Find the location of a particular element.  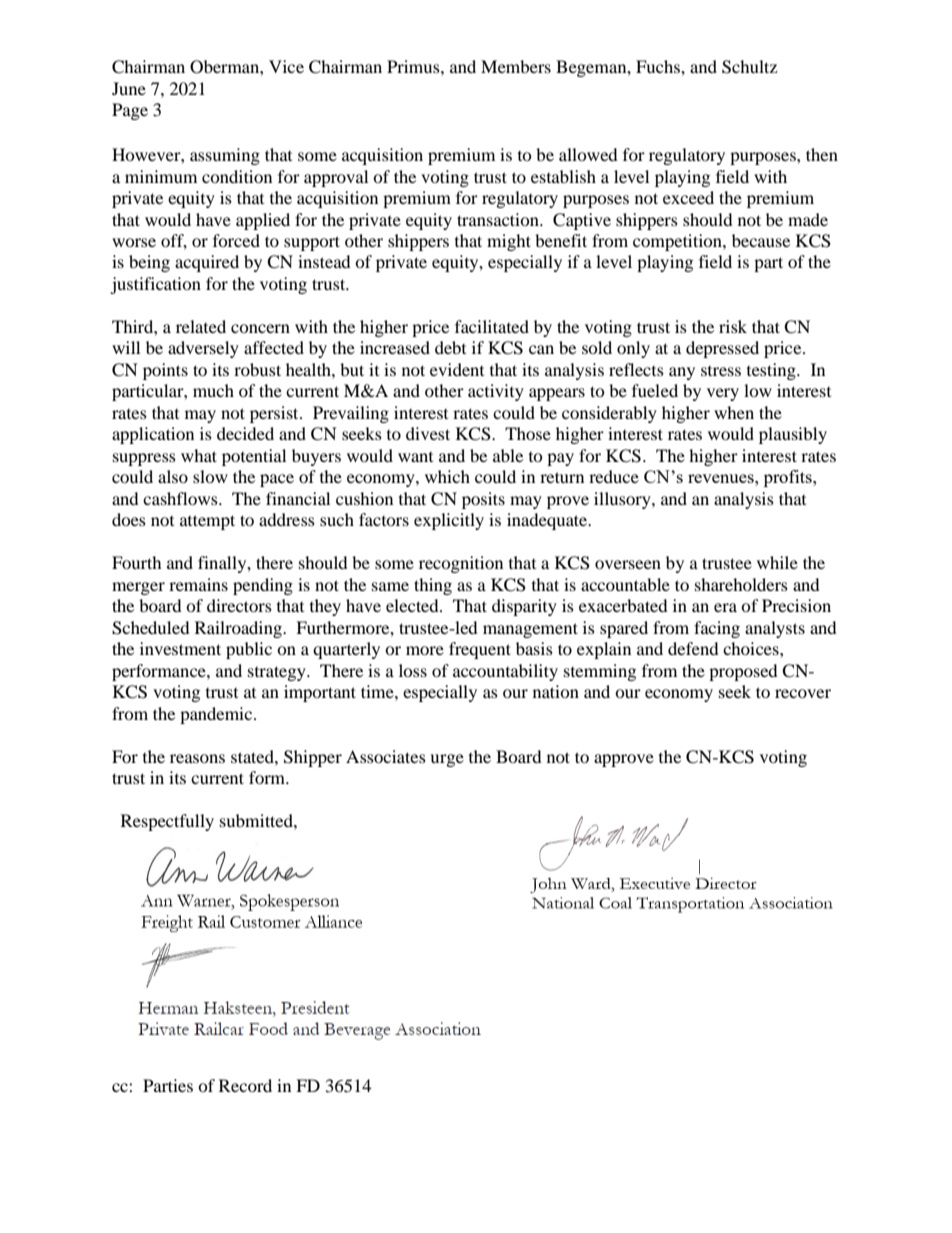

Respectfully is located at coordinates (167, 822).
